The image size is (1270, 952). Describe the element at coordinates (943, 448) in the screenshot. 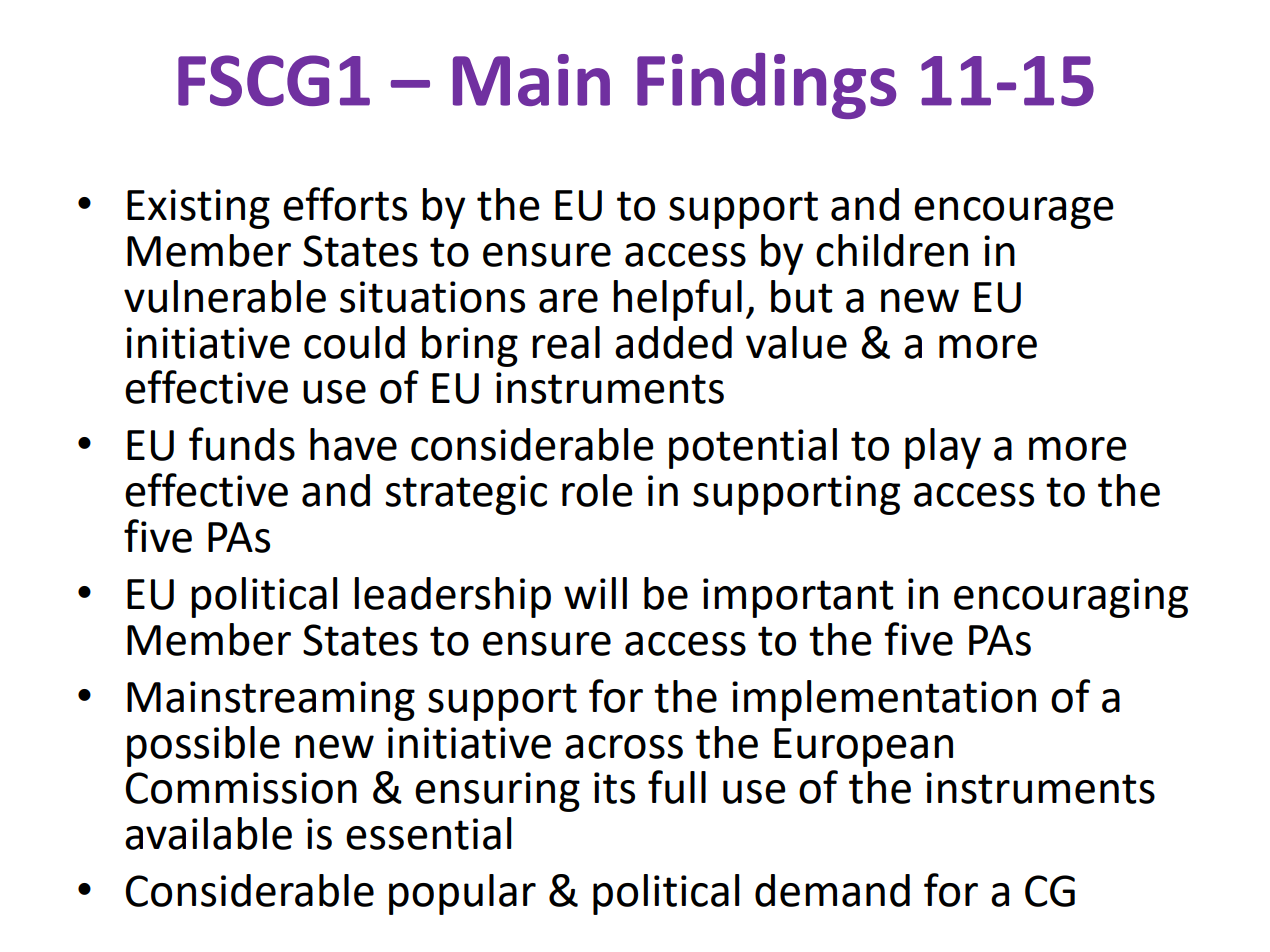

I see `play` at that location.
